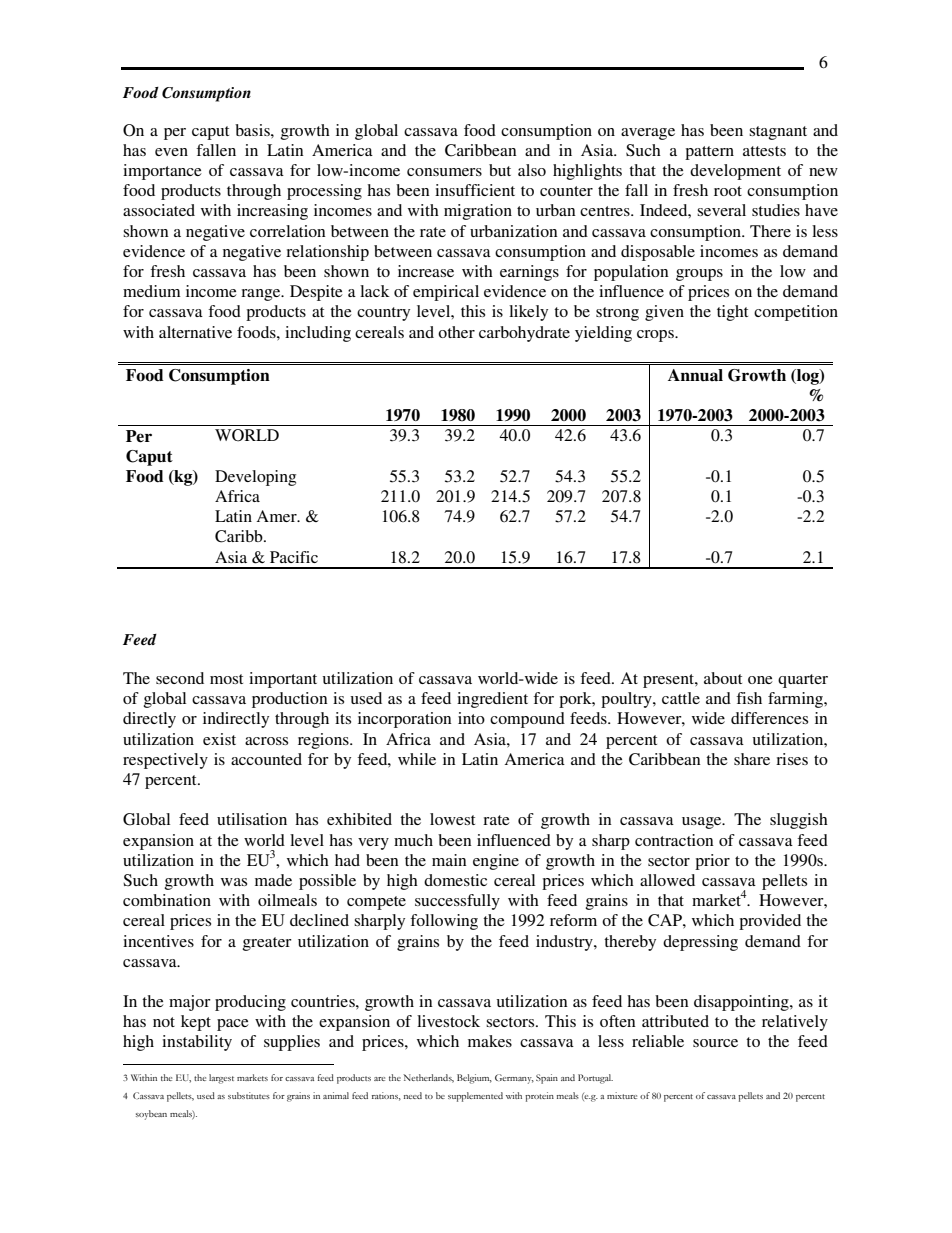 This page has width=952, height=1233. What do you see at coordinates (723, 678) in the page?
I see `about` at bounding box center [723, 678].
